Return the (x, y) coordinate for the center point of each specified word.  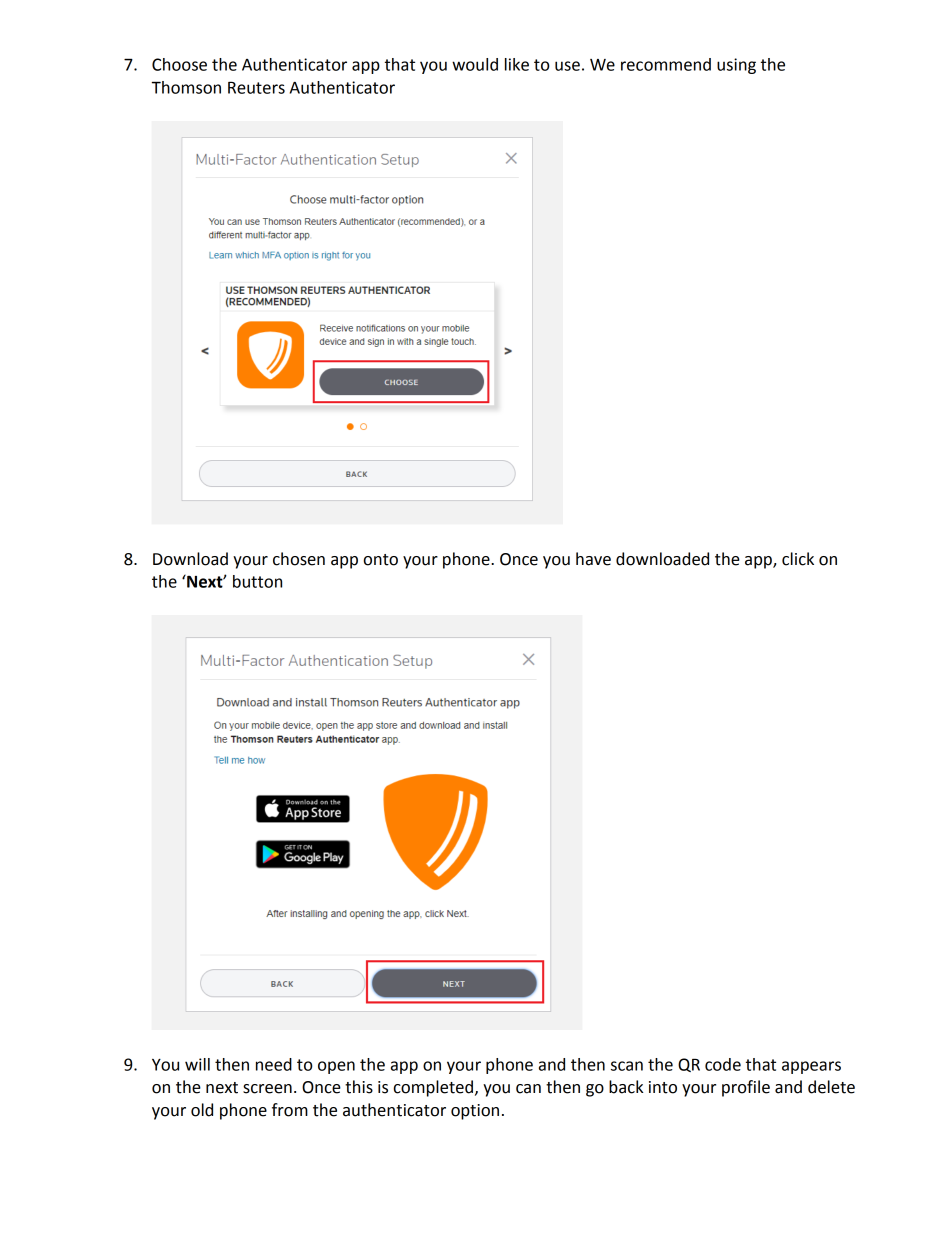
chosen (299, 559)
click (798, 559)
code (723, 1064)
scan (627, 1066)
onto (381, 560)
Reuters (256, 87)
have (593, 559)
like (517, 64)
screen (267, 1089)
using (736, 66)
